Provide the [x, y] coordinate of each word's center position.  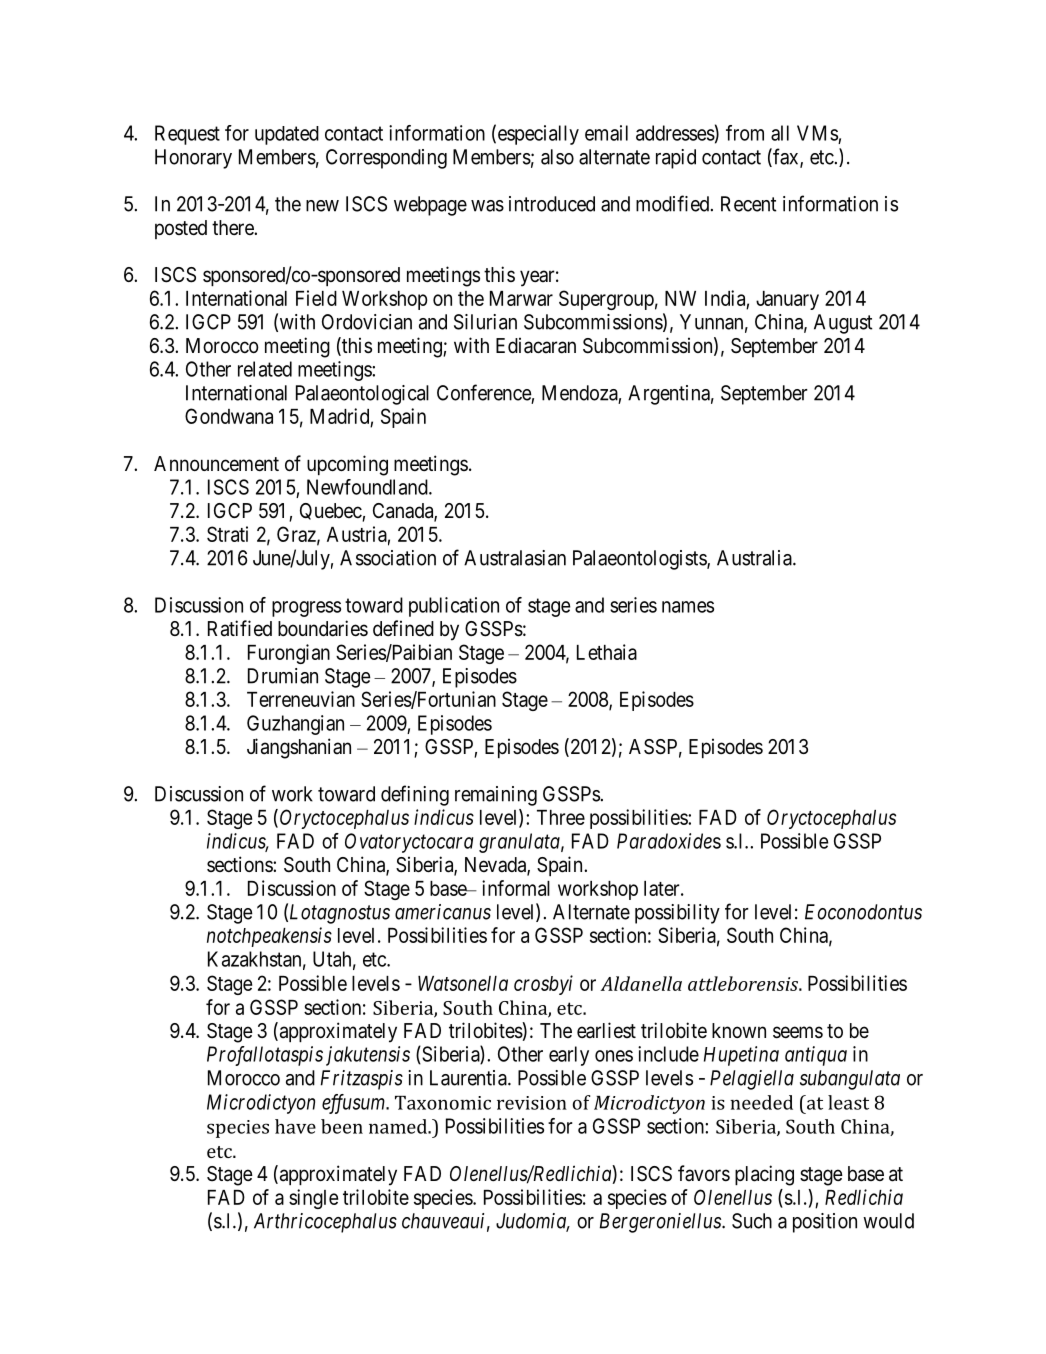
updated [287, 135]
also [557, 157]
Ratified [240, 628]
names [688, 607]
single [313, 1199]
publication [454, 607]
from [745, 133]
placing [764, 1175]
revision [532, 1103]
